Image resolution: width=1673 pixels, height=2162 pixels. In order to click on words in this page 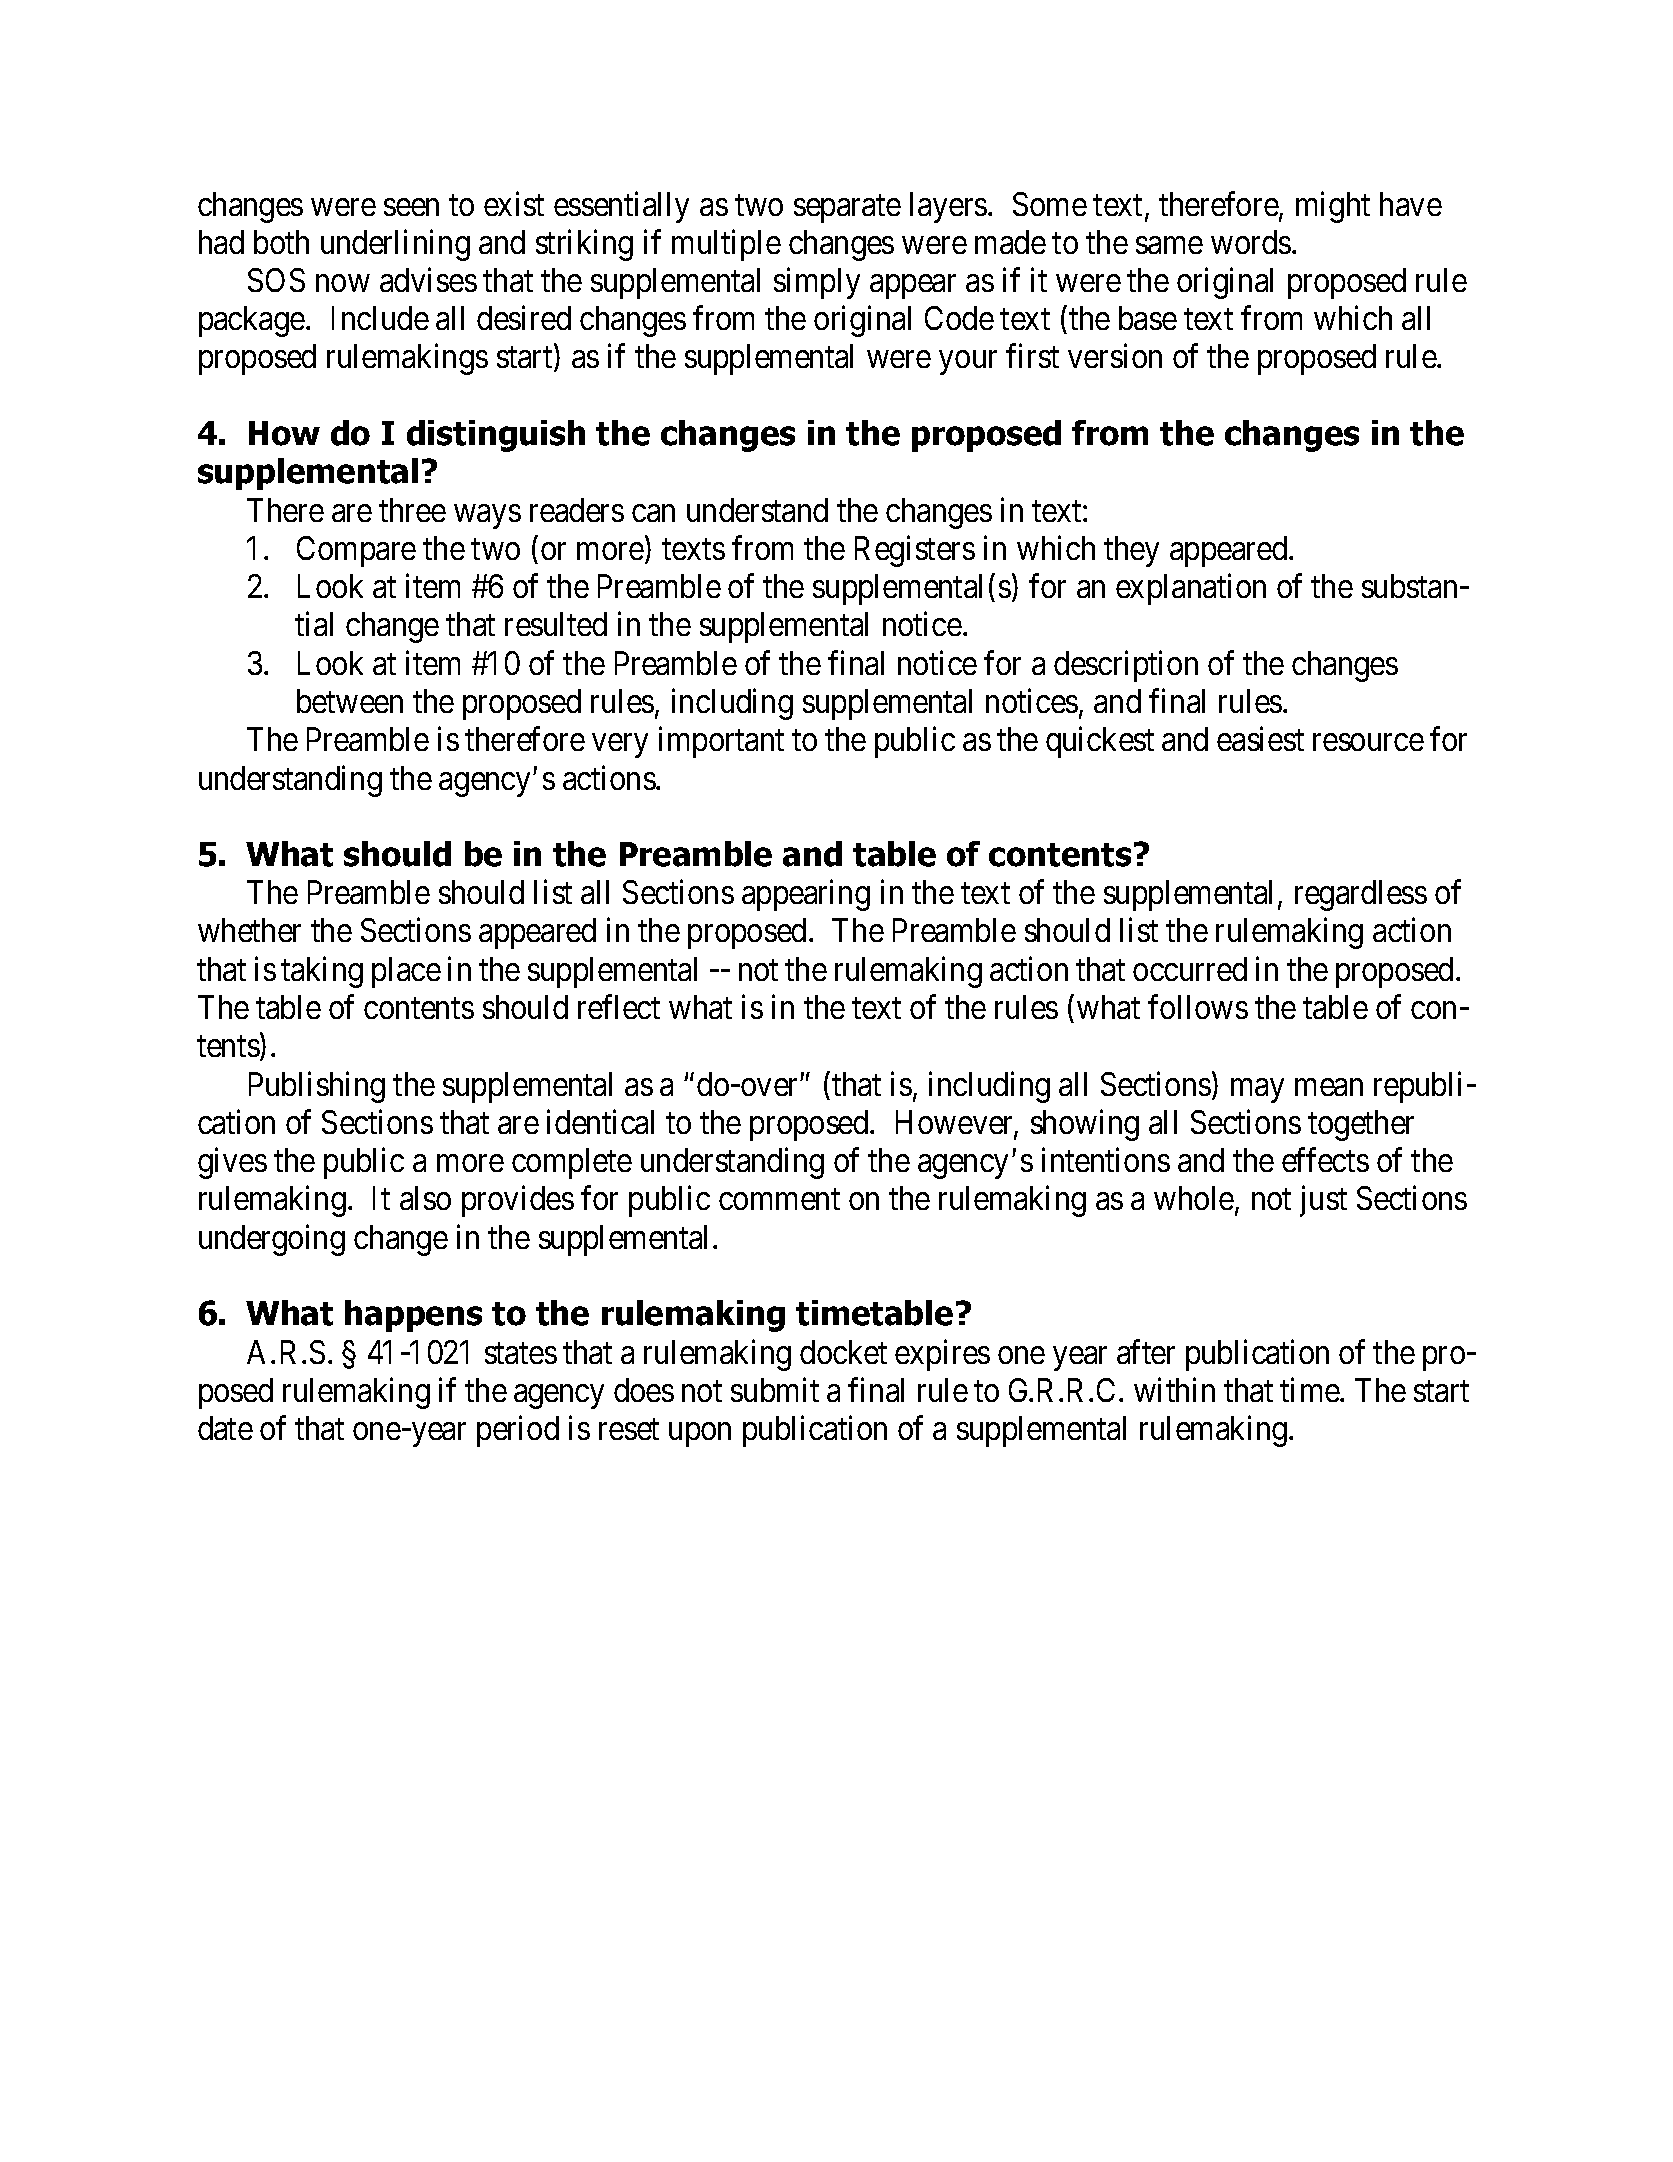, I will do `click(1251, 242)`.
